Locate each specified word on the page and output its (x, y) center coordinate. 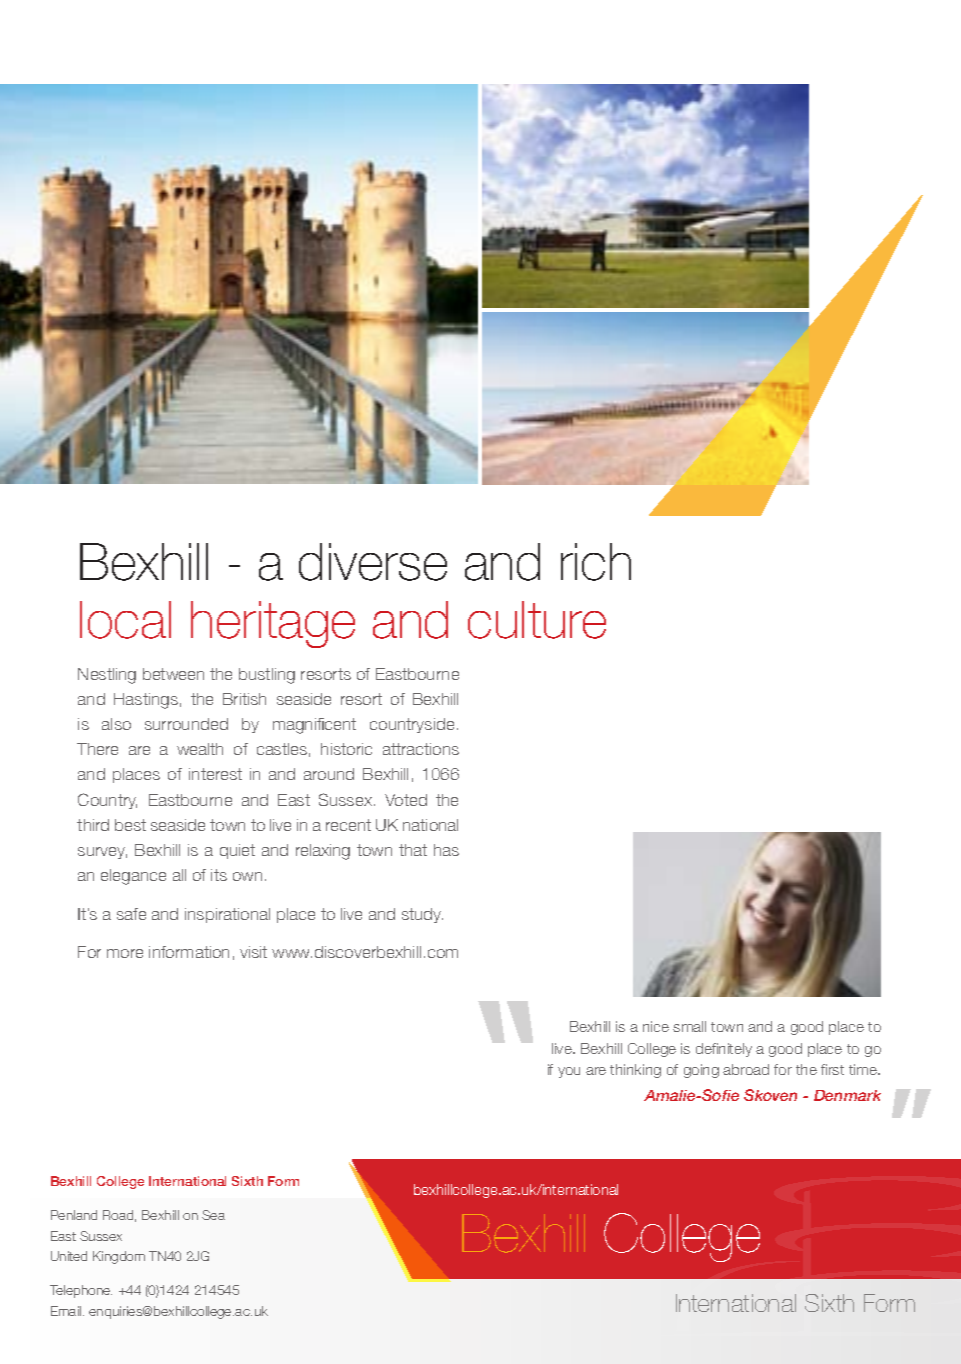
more (125, 953)
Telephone (81, 1291)
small (689, 1026)
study (422, 915)
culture (537, 620)
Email (67, 1311)
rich (596, 562)
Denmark (847, 1095)
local (125, 620)
